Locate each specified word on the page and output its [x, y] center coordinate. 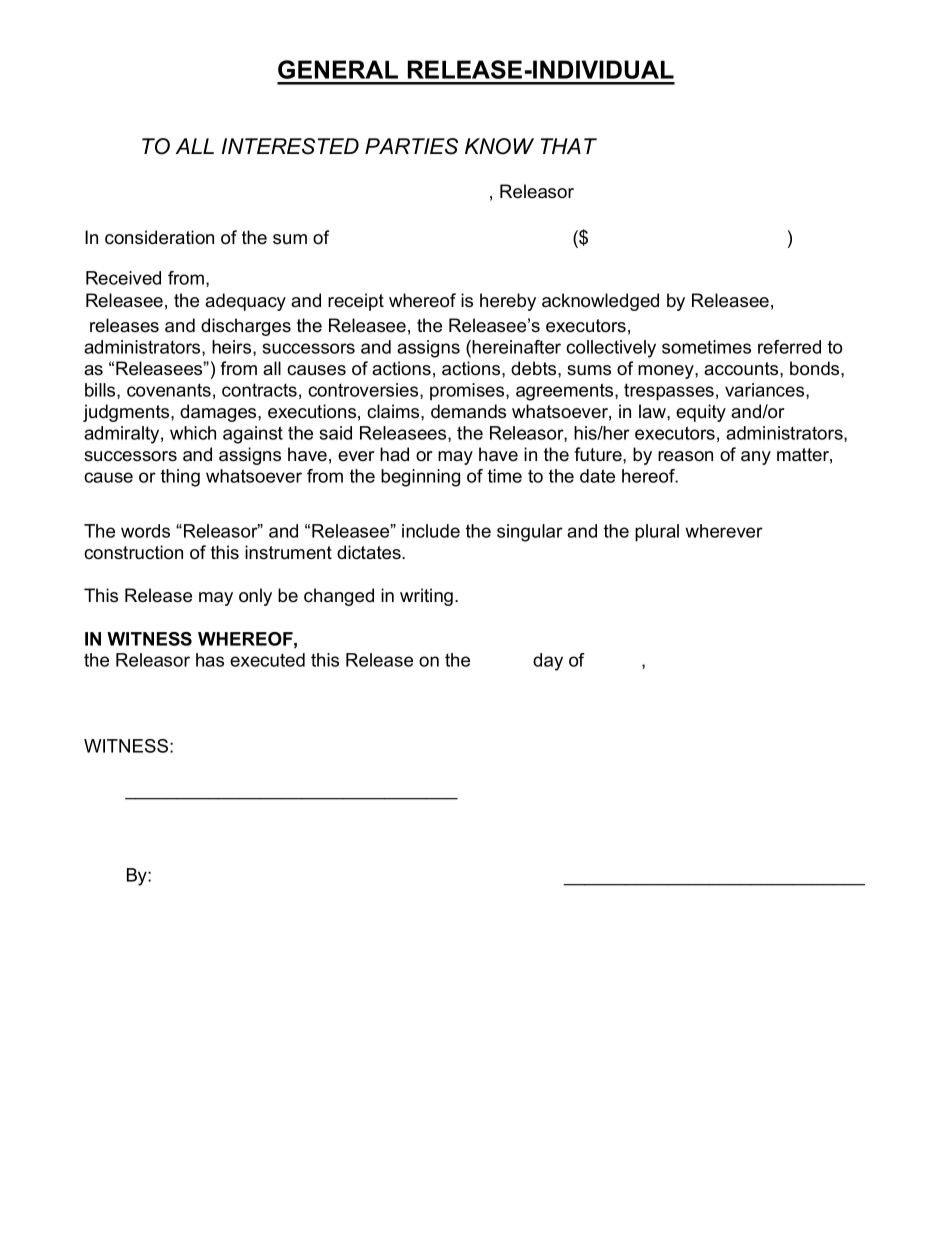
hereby [508, 302]
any [756, 458]
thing [180, 478]
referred [789, 347]
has [210, 660]
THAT [569, 146]
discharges [246, 327]
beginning [420, 478]
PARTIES [411, 146]
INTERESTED [290, 146]
